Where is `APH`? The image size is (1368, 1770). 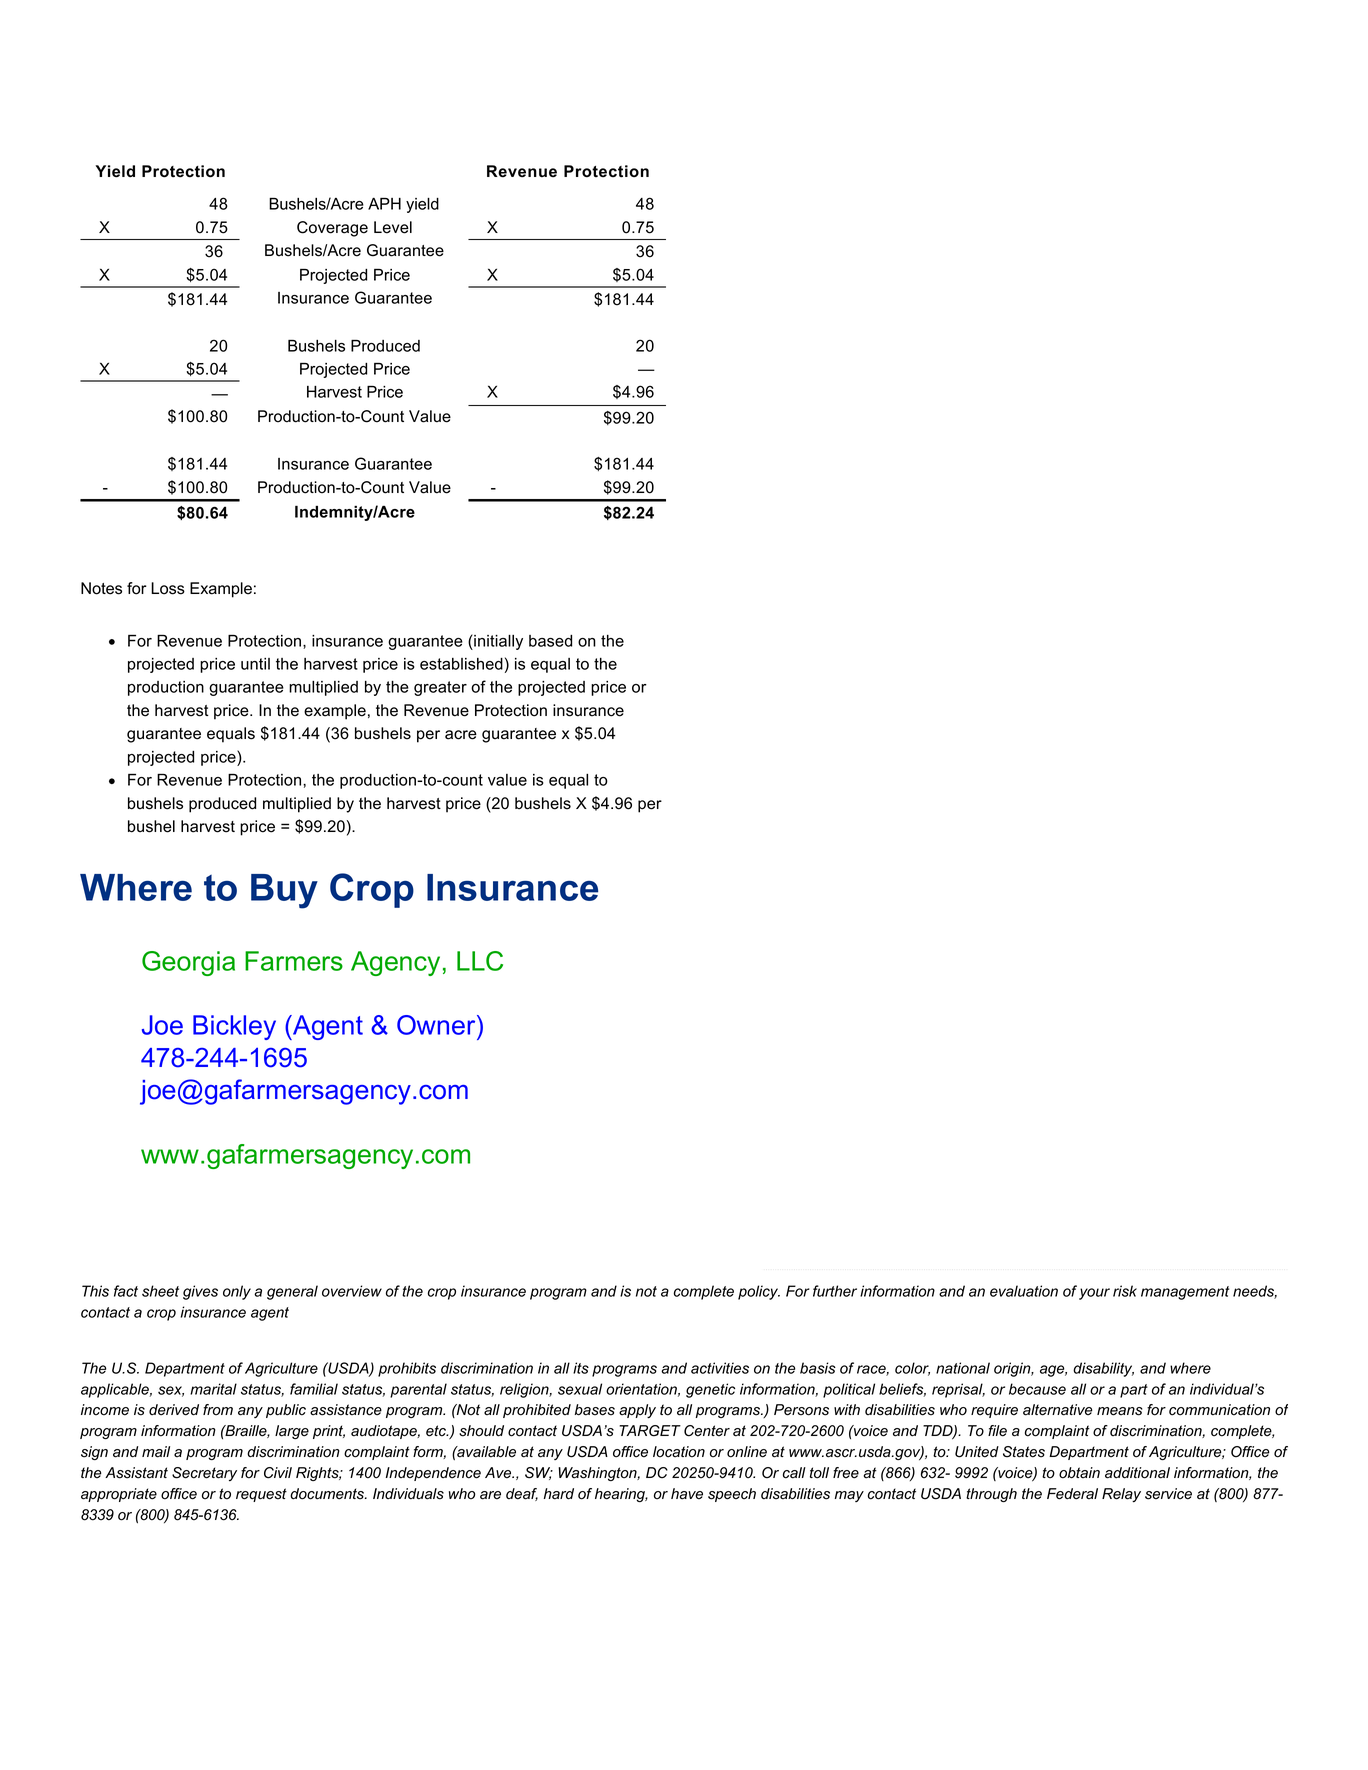 APH is located at coordinates (384, 204).
